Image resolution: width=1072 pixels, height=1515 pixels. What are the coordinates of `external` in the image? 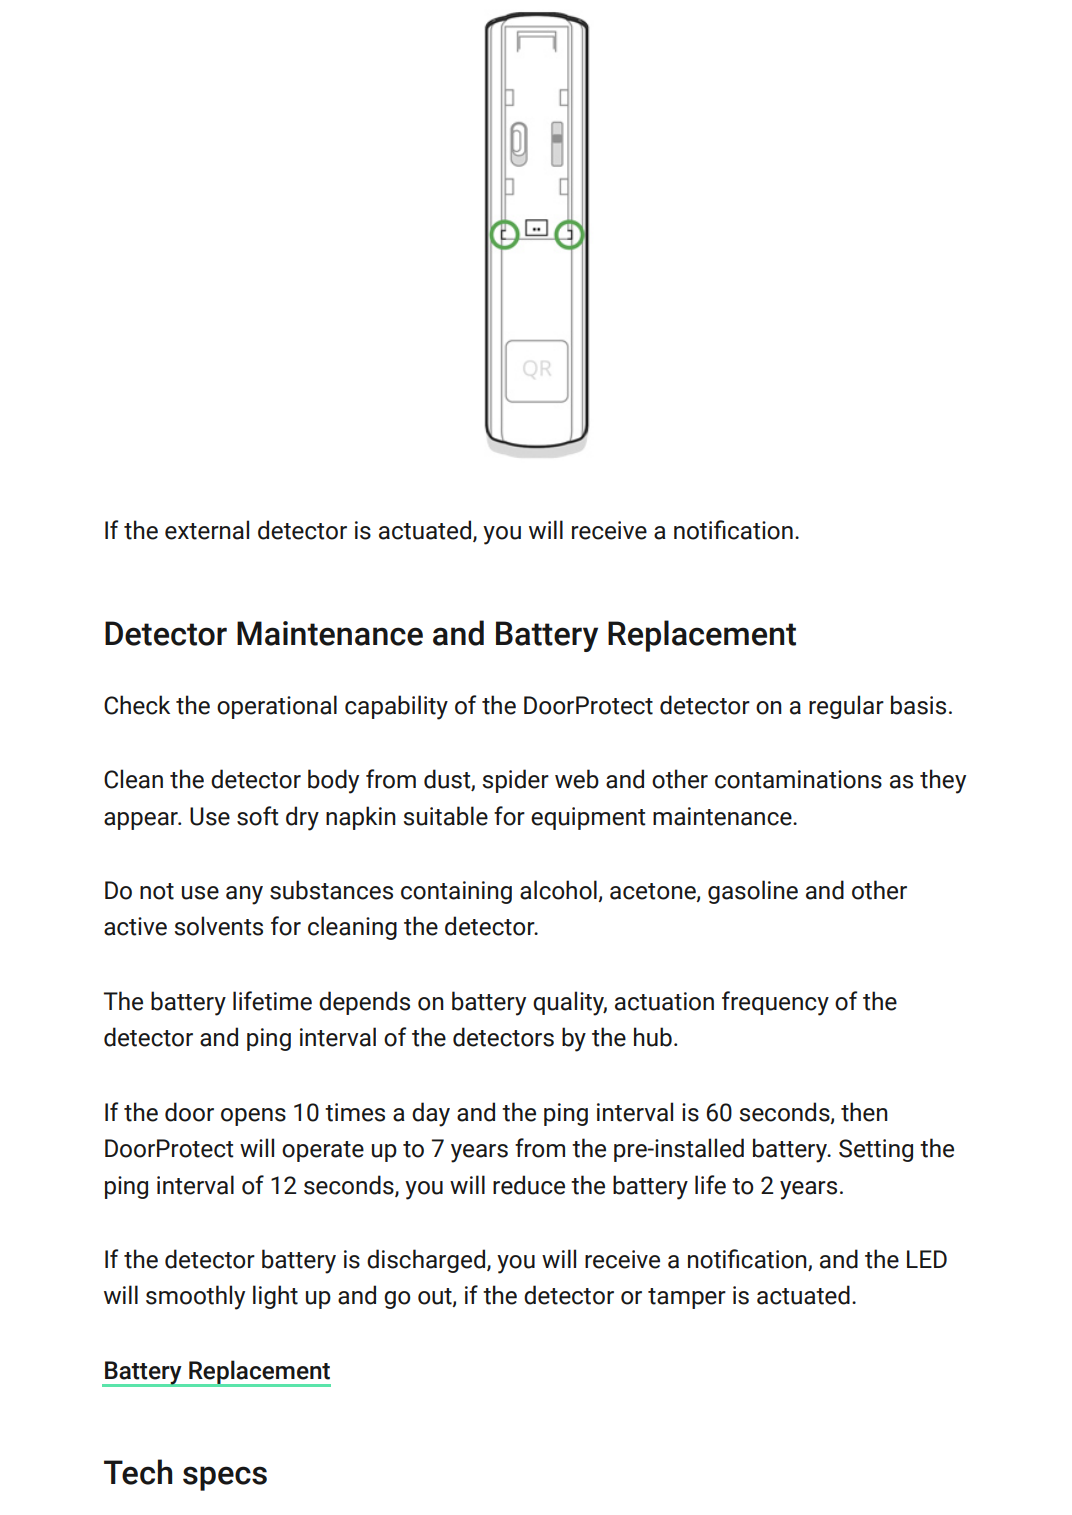 It's located at (207, 530).
